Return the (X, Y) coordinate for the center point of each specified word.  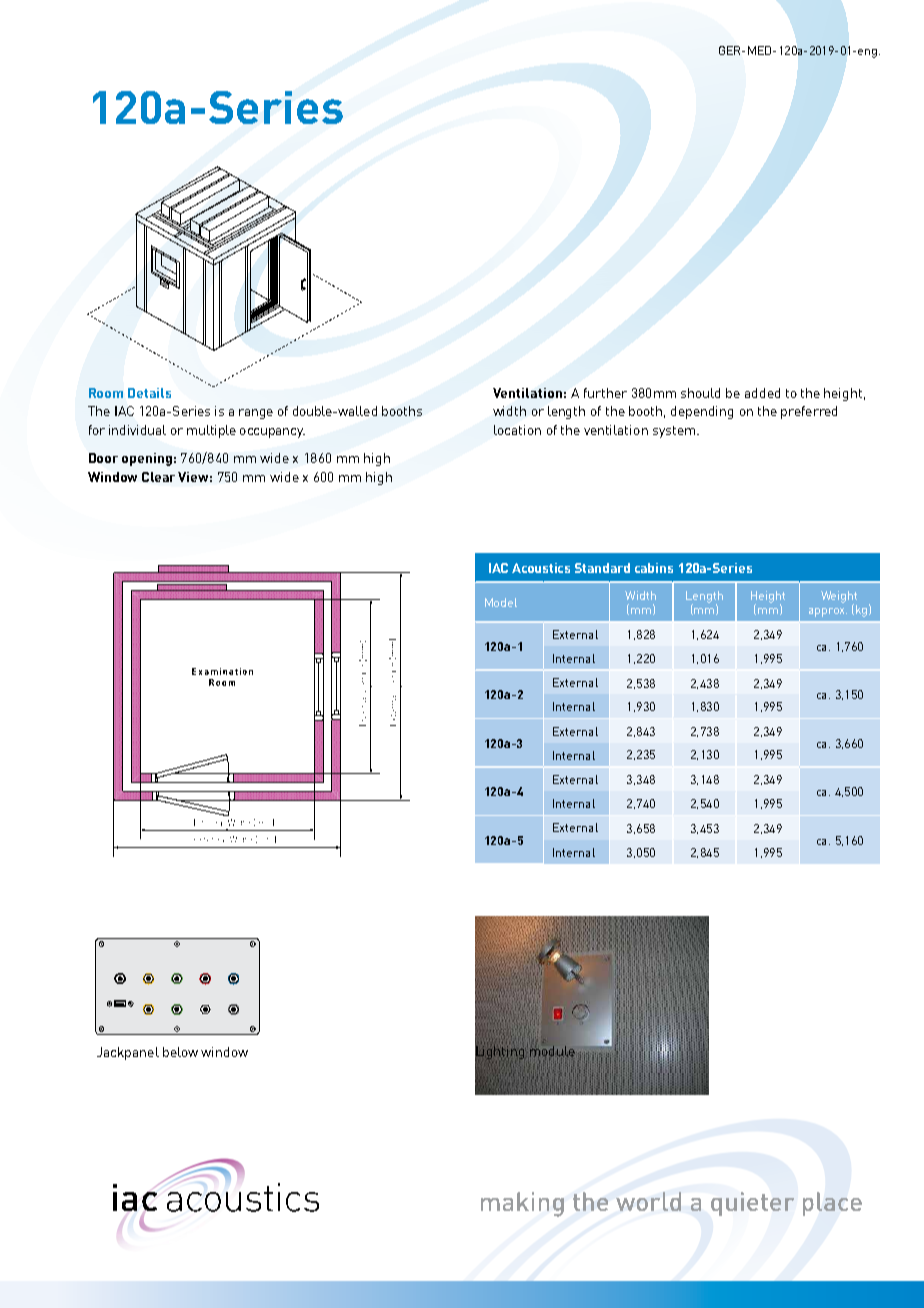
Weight (839, 598)
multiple (211, 431)
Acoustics (541, 568)
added (762, 393)
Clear (158, 477)
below (180, 1052)
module (552, 1052)
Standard (602, 568)
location (517, 430)
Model (501, 602)
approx (828, 612)
